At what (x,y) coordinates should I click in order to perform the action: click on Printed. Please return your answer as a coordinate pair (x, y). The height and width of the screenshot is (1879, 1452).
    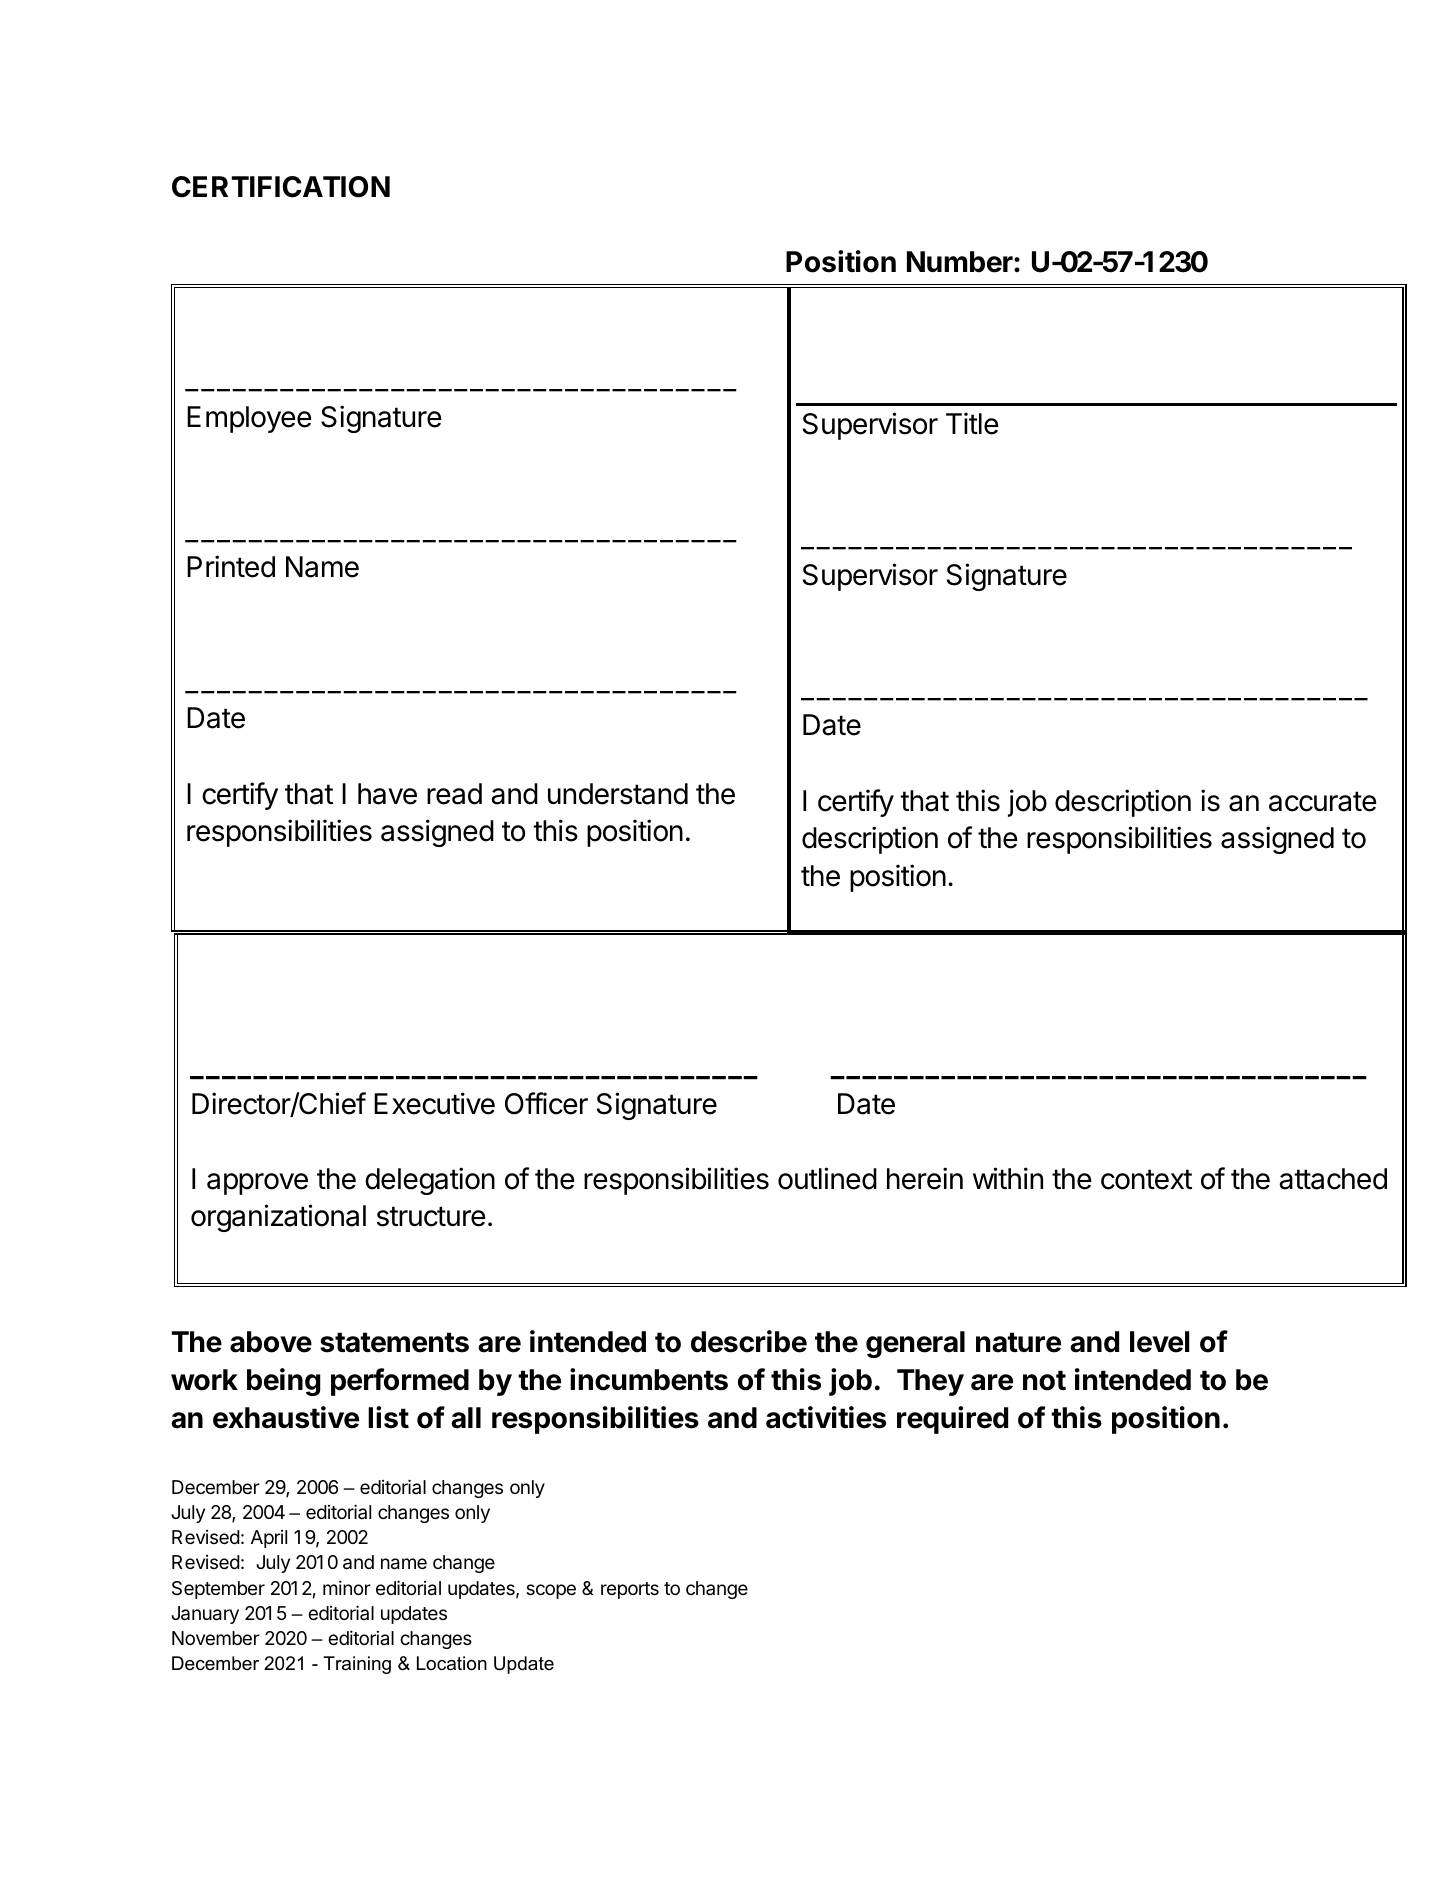
    Looking at the image, I should click on (231, 566).
